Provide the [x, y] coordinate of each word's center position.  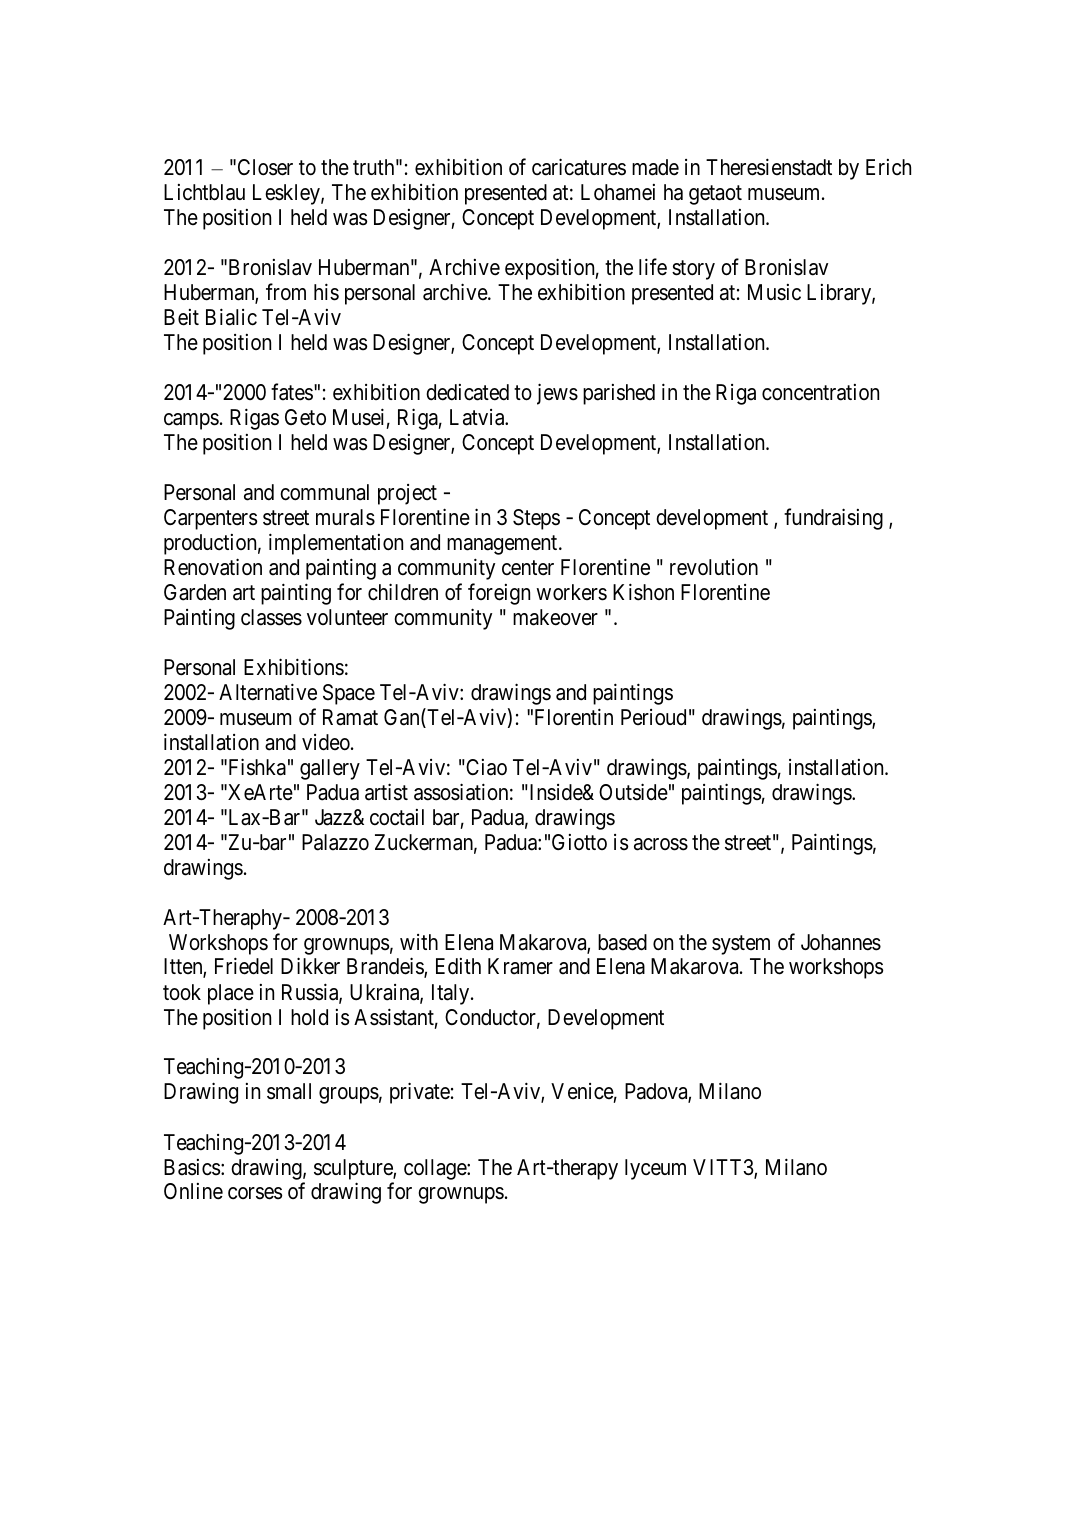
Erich [888, 167]
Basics [192, 1167]
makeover [555, 617]
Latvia [478, 417]
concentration [820, 392]
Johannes [841, 942]
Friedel [244, 966]
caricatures [579, 167]
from [286, 292]
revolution [714, 567]
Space [349, 694]
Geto [305, 417]
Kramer [520, 966]
